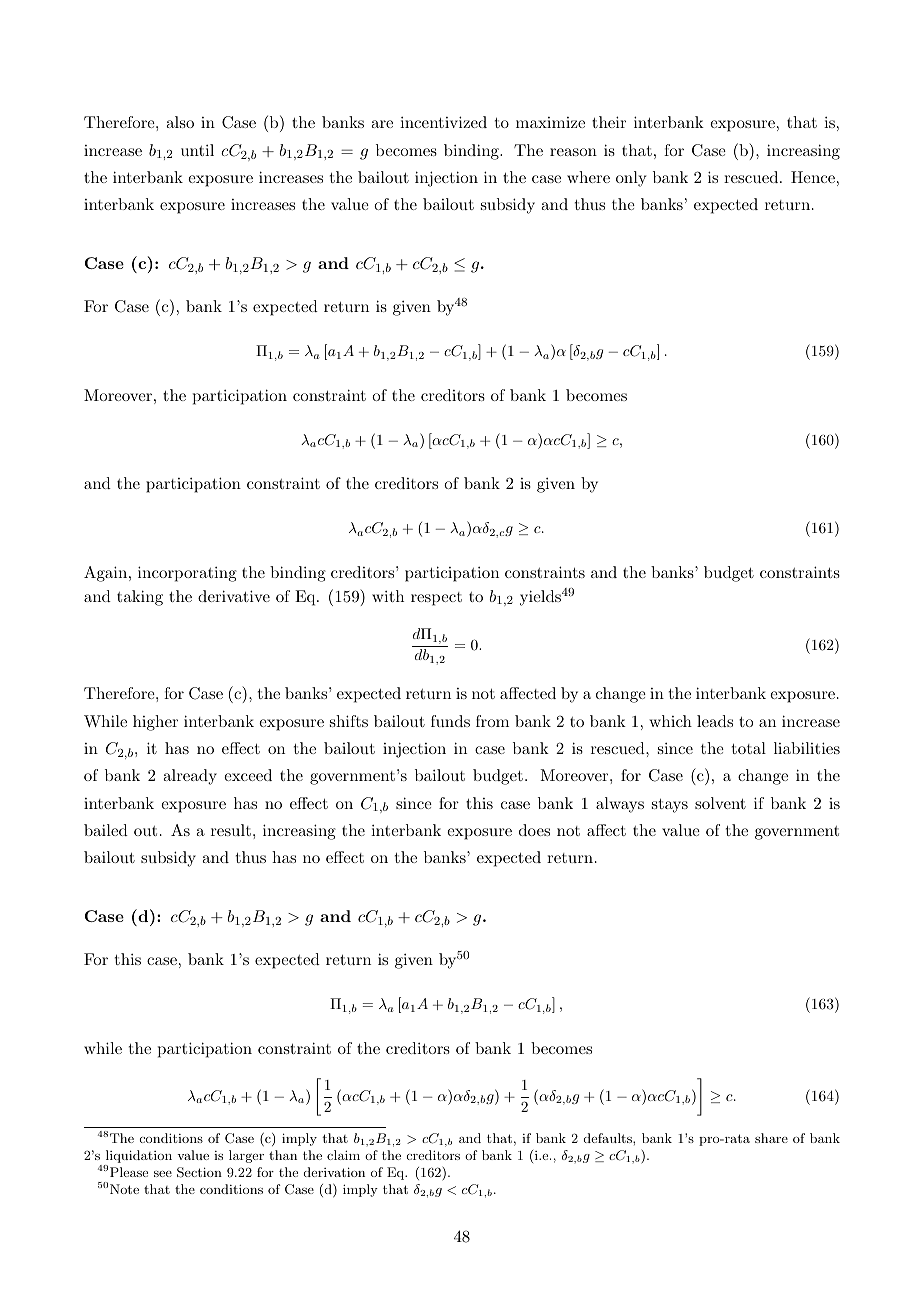 This screenshot has height=1308, width=924. Describe the element at coordinates (234, 596) in the screenshot. I see `derivative` at that location.
